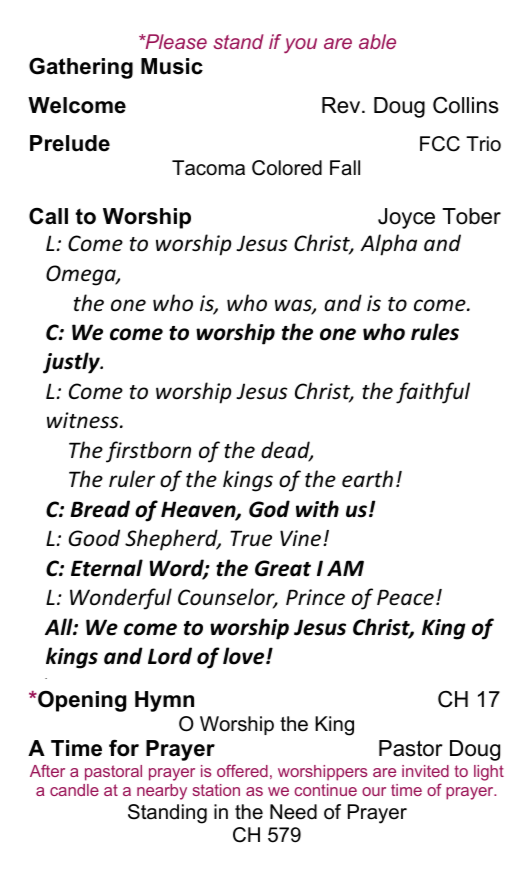 This image has width=530, height=873. Describe the element at coordinates (124, 748) in the image. I see `for` at that location.
